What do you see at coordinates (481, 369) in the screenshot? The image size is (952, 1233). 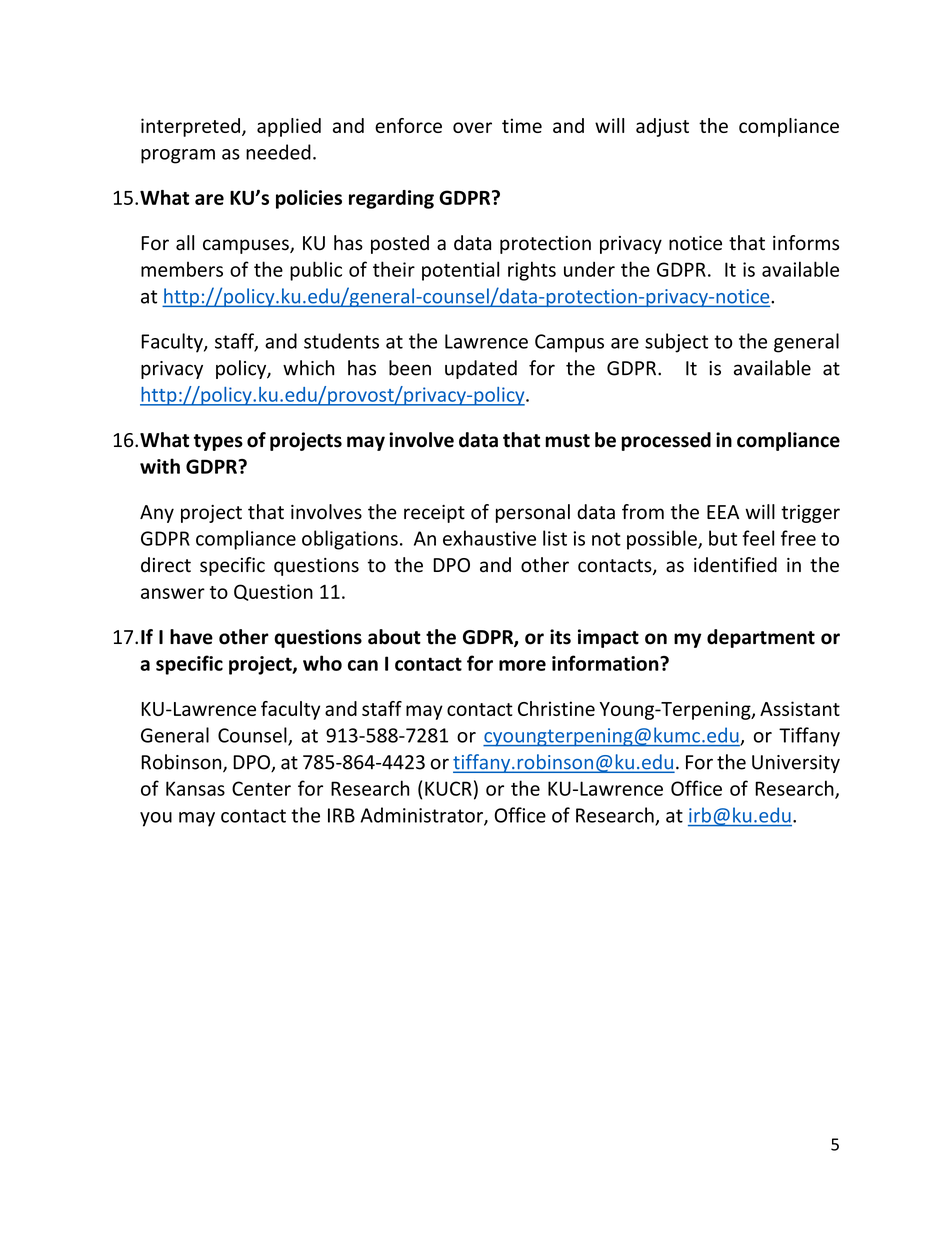 I see `updated` at bounding box center [481, 369].
